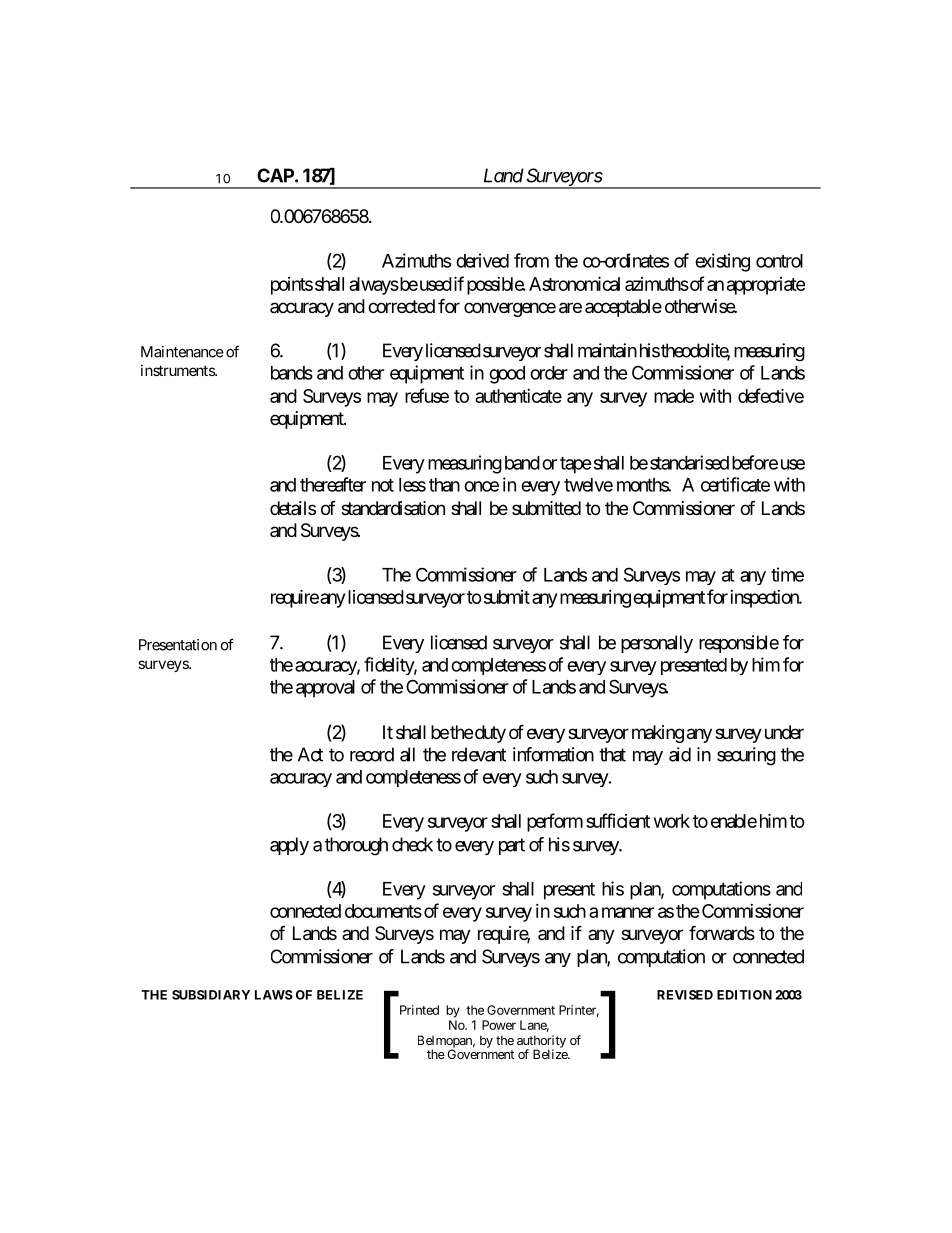 The height and width of the screenshot is (1233, 952). I want to click on derived, so click(482, 260).
